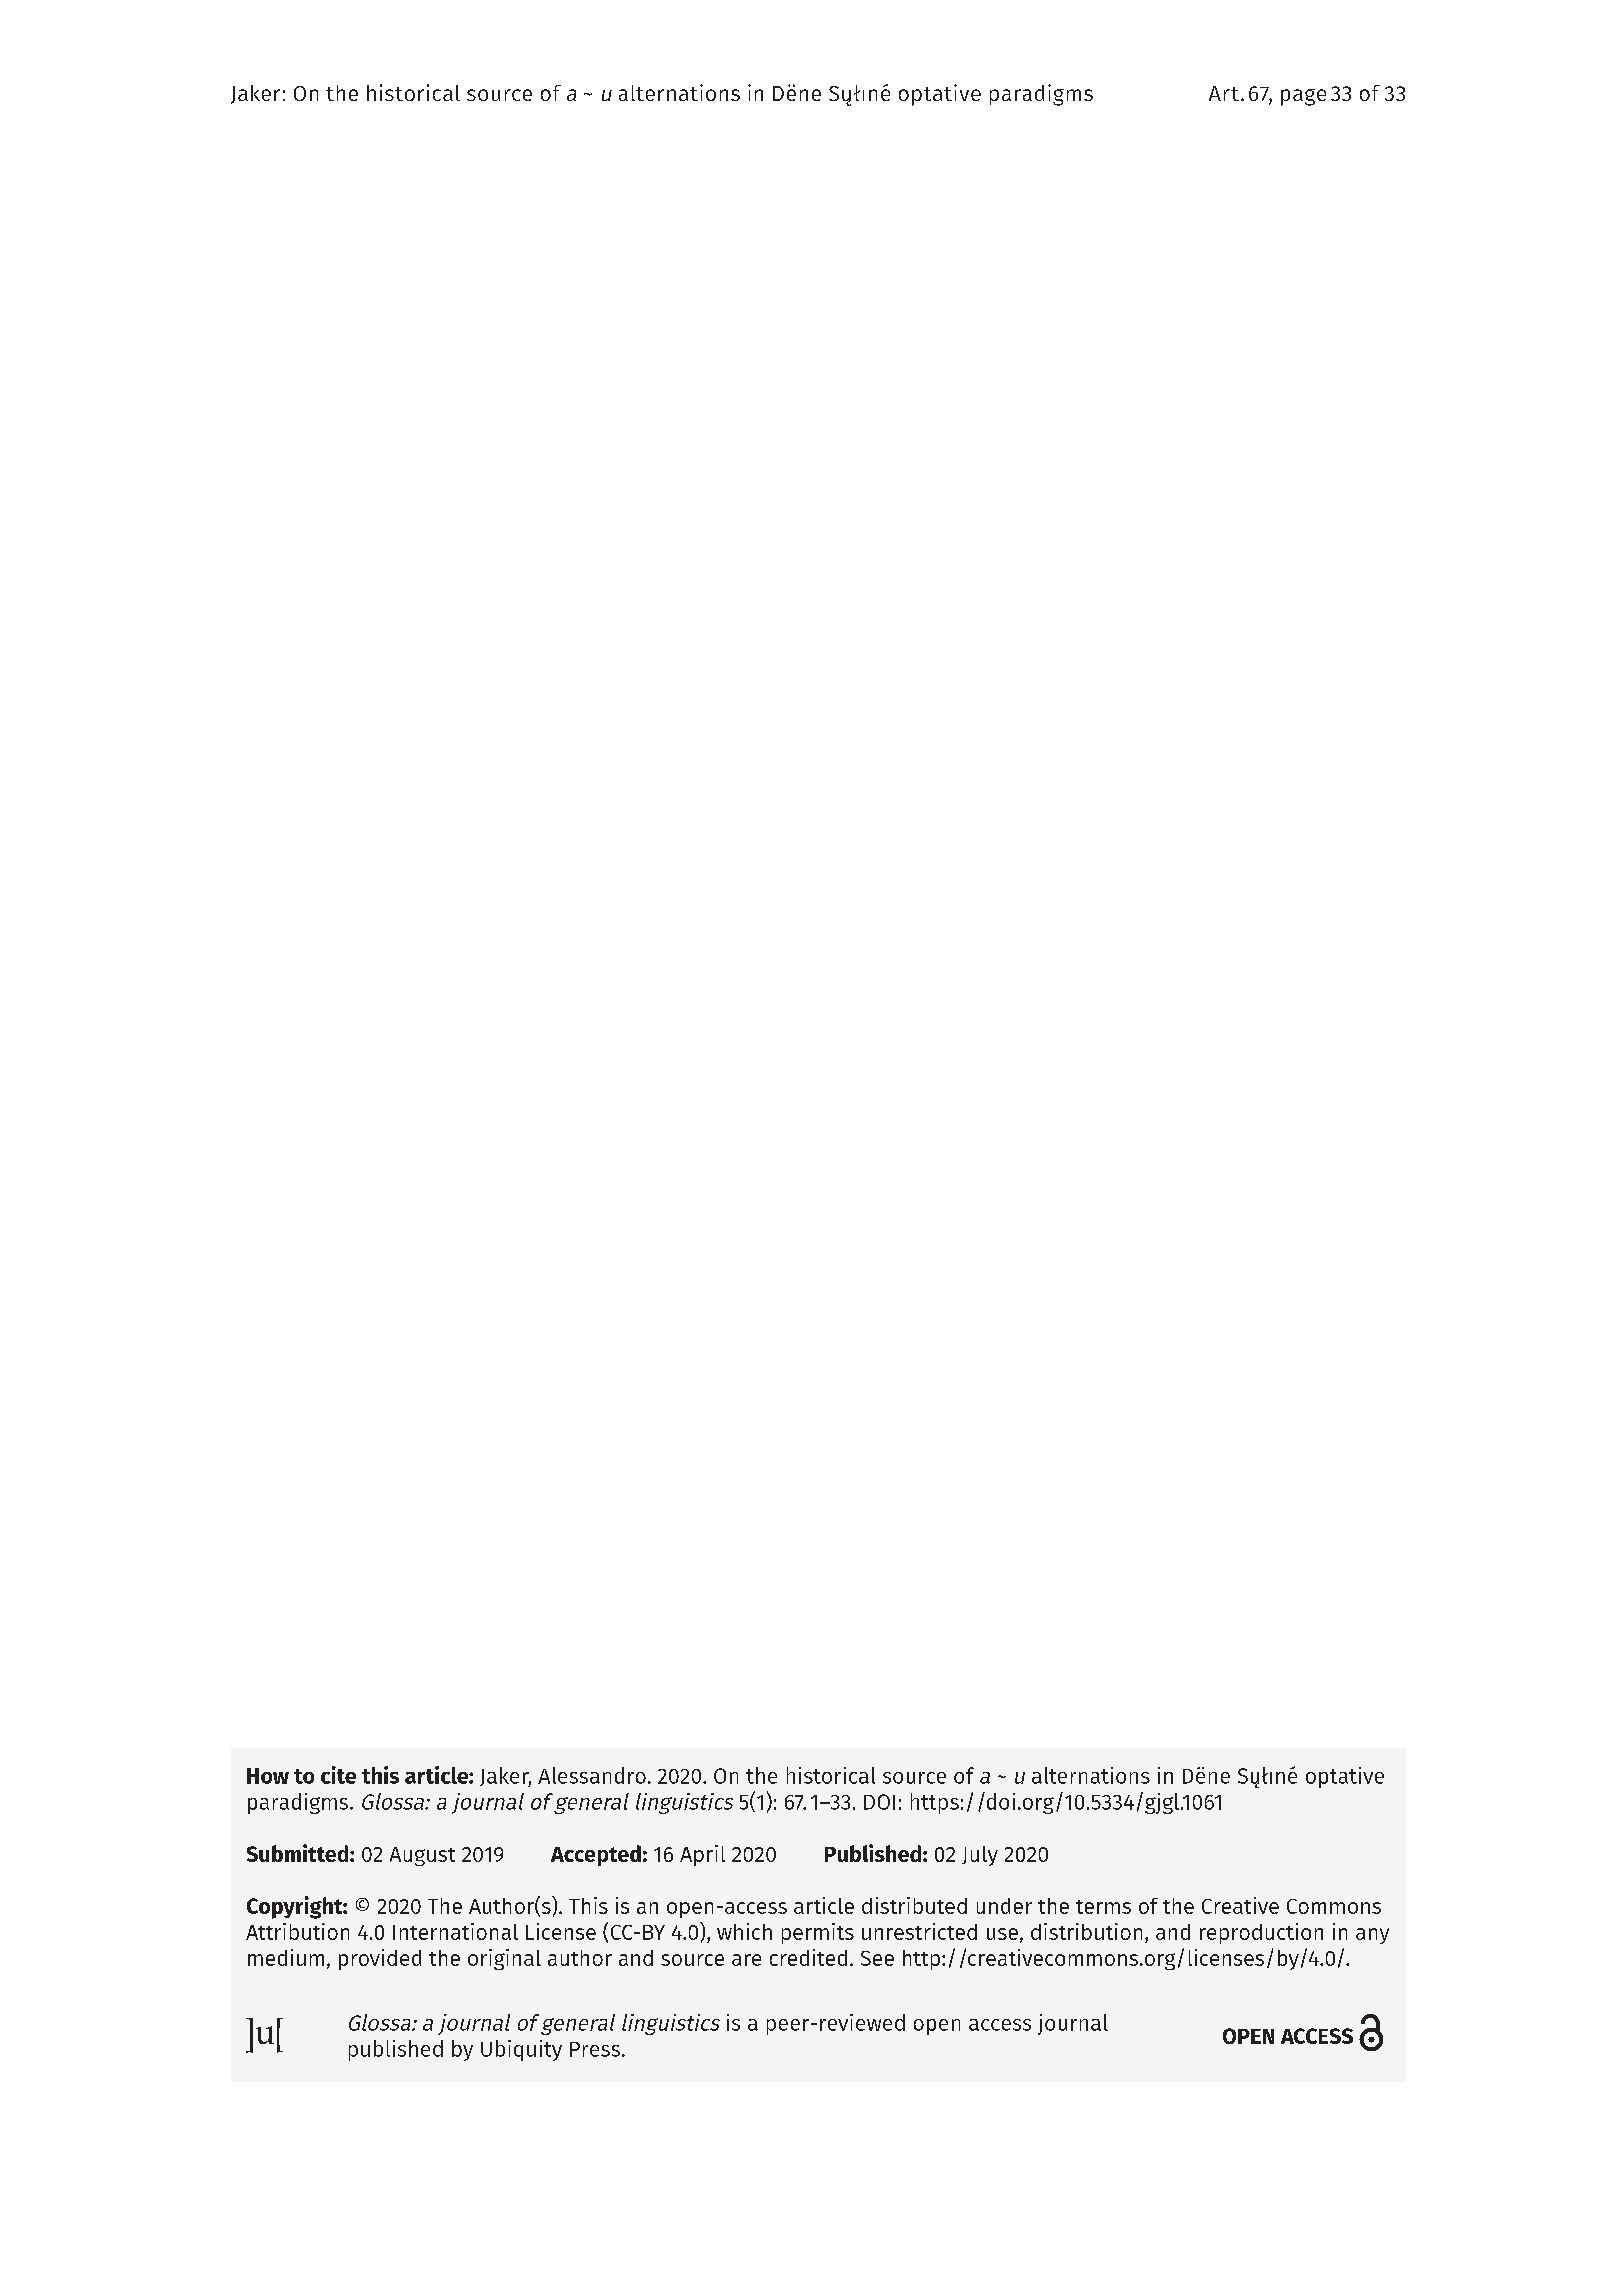 The image size is (1614, 2282). I want to click on See, so click(877, 1958).
